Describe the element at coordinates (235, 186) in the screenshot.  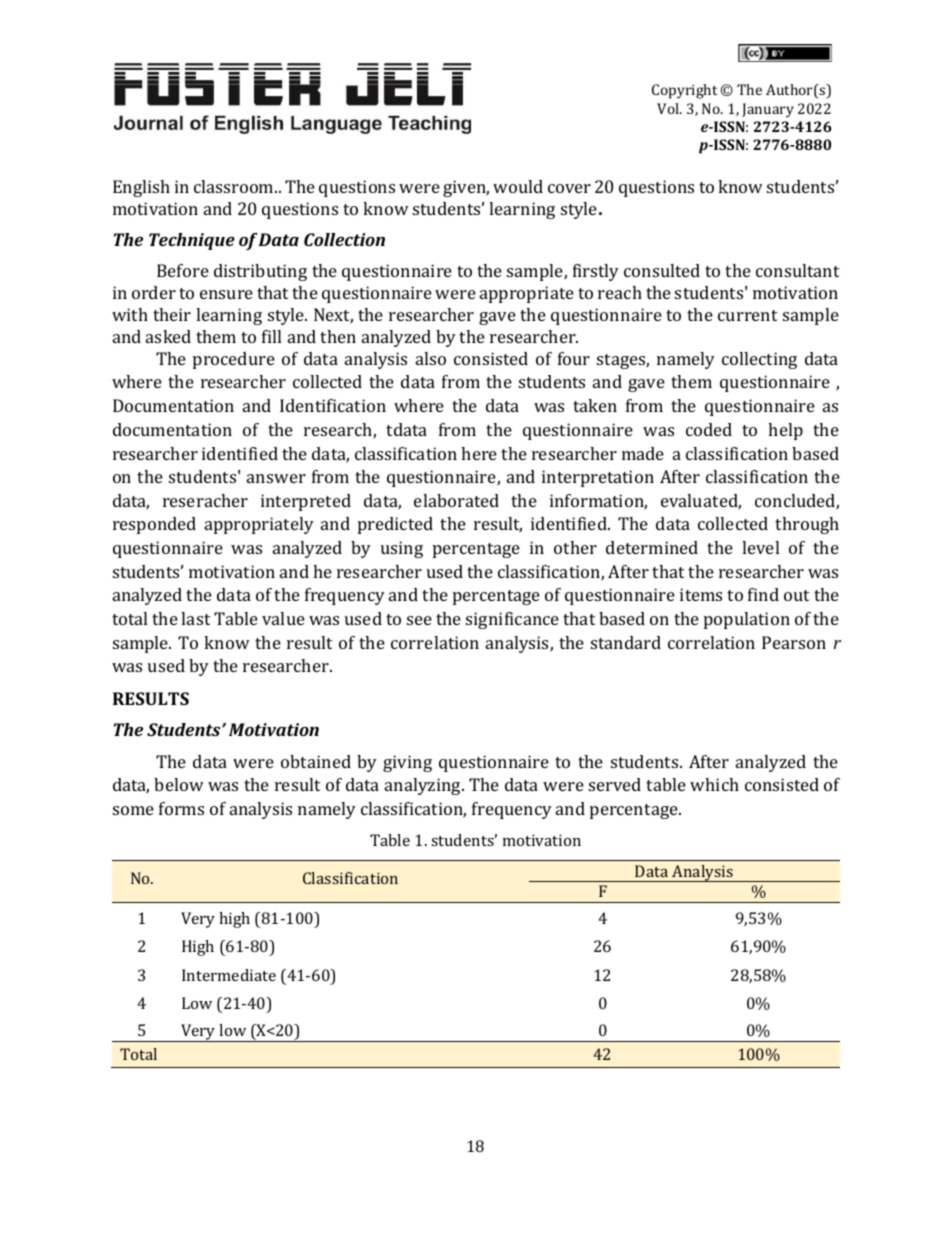
I see `classroom` at that location.
